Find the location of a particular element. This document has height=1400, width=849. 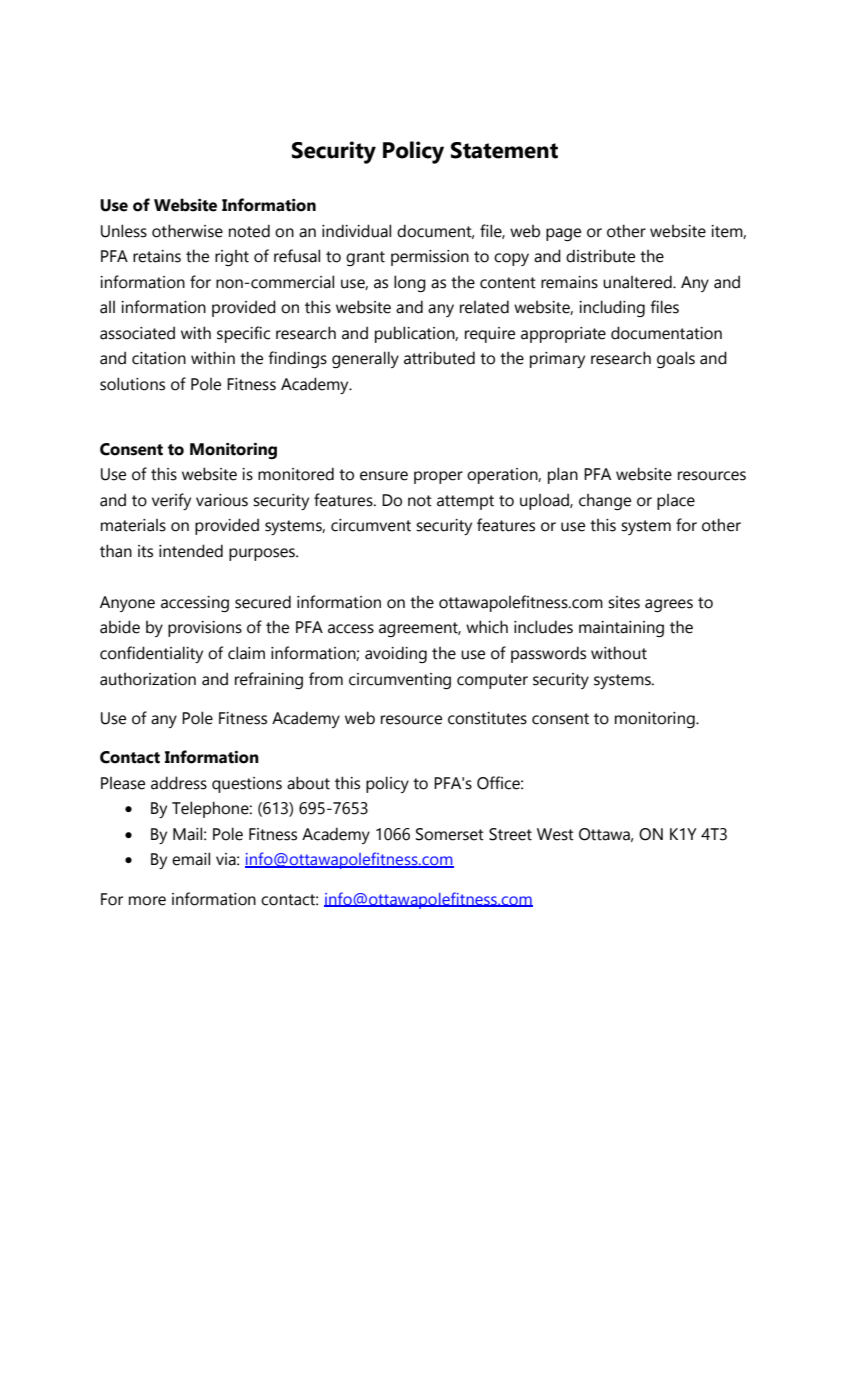

long is located at coordinates (410, 283).
